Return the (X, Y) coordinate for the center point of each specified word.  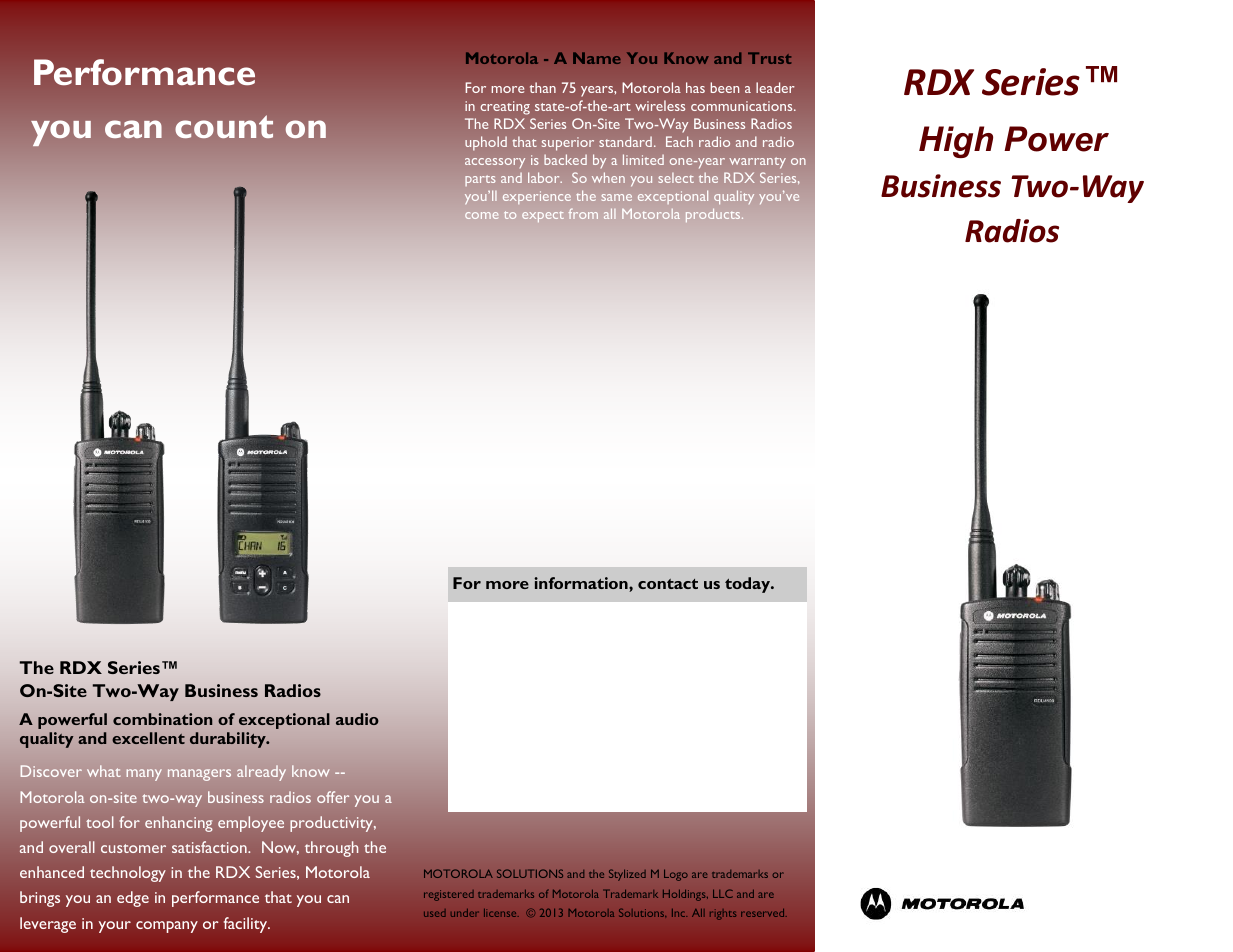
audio (357, 719)
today (749, 585)
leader (775, 87)
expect (543, 217)
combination (162, 719)
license (501, 913)
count (224, 126)
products (714, 215)
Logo (676, 875)
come (481, 215)
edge (133, 899)
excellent (148, 738)
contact (668, 584)
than (543, 87)
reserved (764, 913)
